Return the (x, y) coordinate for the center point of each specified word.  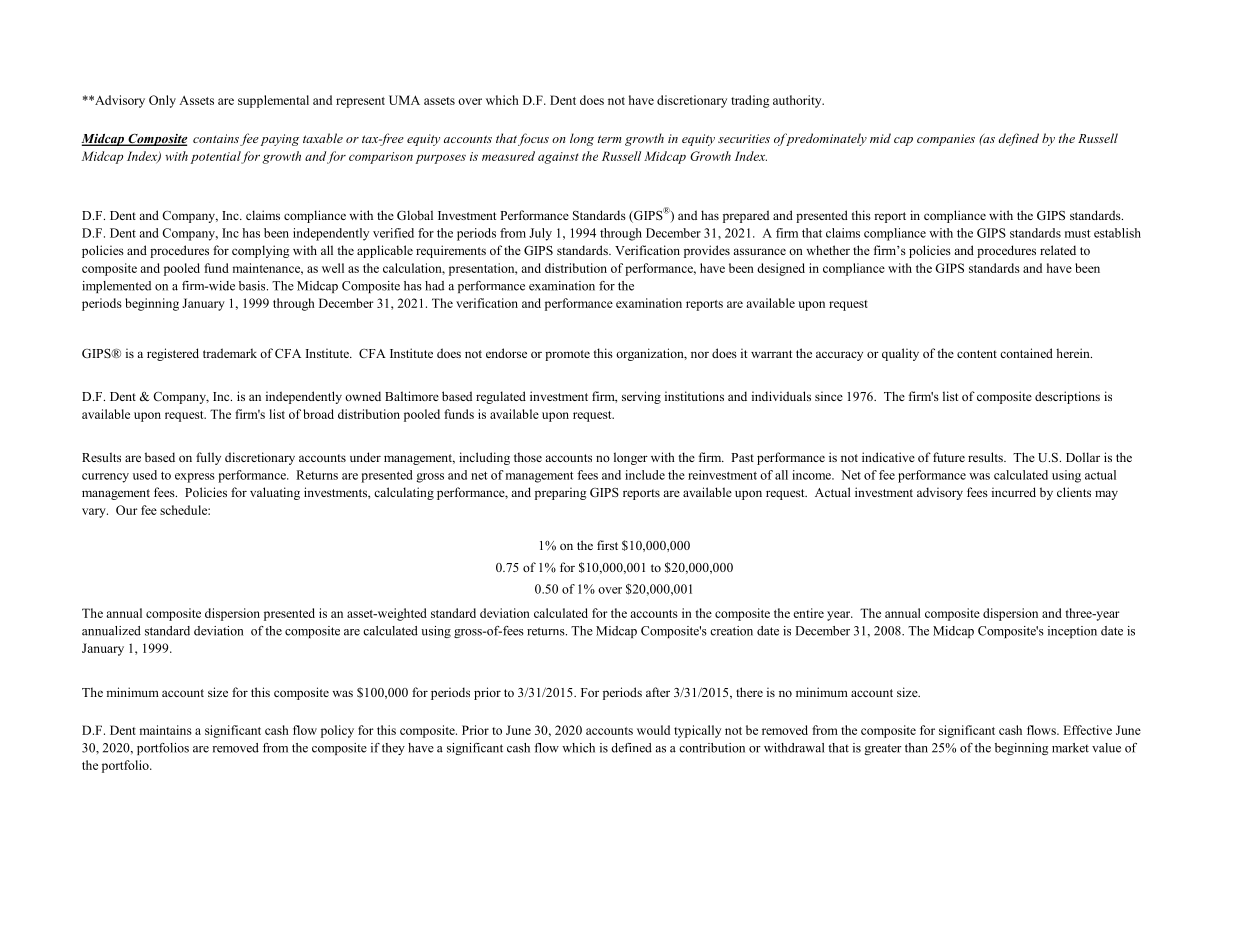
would (653, 730)
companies (946, 140)
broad (318, 414)
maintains (165, 730)
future (949, 457)
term (609, 139)
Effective (1087, 730)
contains (216, 138)
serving (641, 397)
